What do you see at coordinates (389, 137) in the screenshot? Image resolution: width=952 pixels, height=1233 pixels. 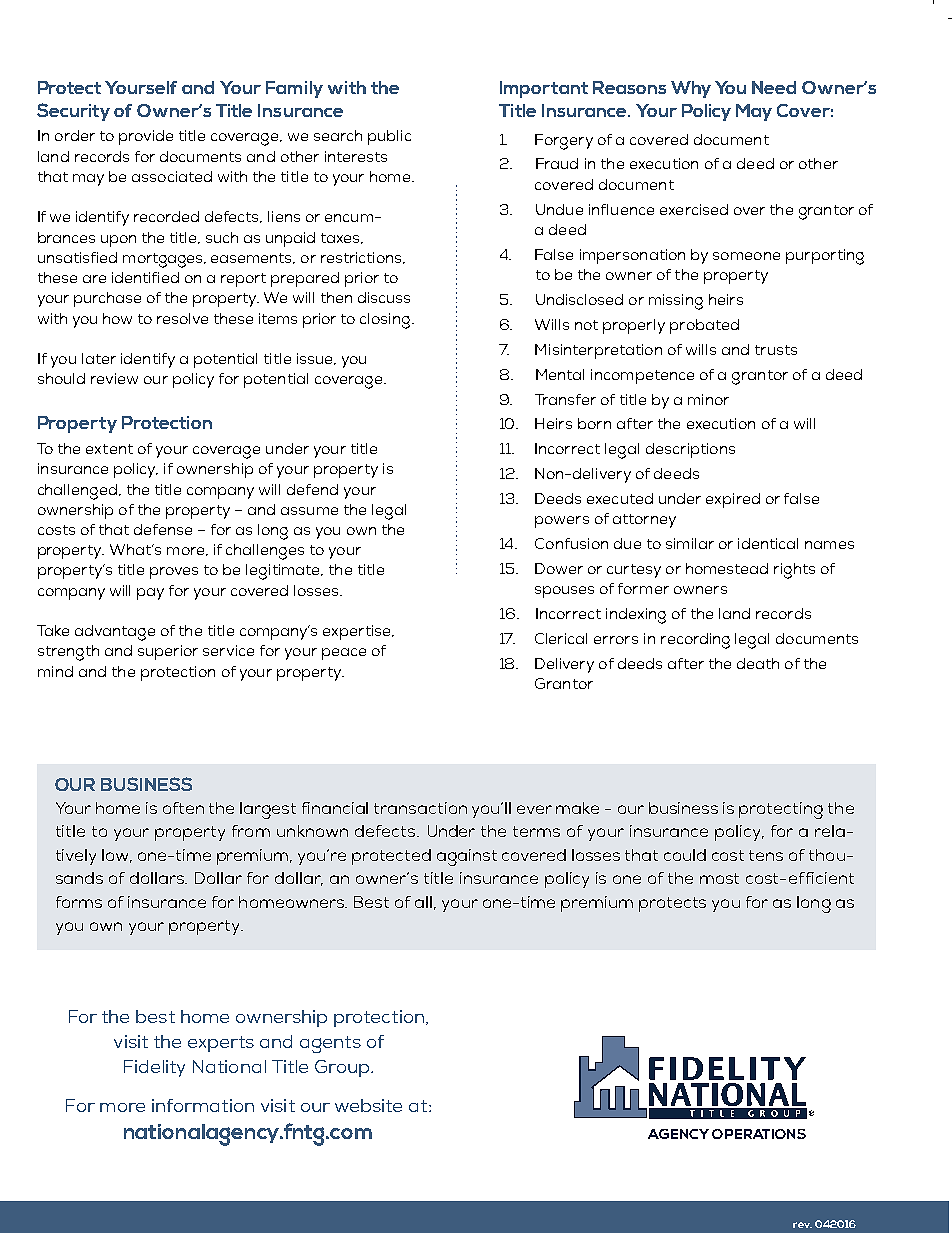 I see `public` at bounding box center [389, 137].
